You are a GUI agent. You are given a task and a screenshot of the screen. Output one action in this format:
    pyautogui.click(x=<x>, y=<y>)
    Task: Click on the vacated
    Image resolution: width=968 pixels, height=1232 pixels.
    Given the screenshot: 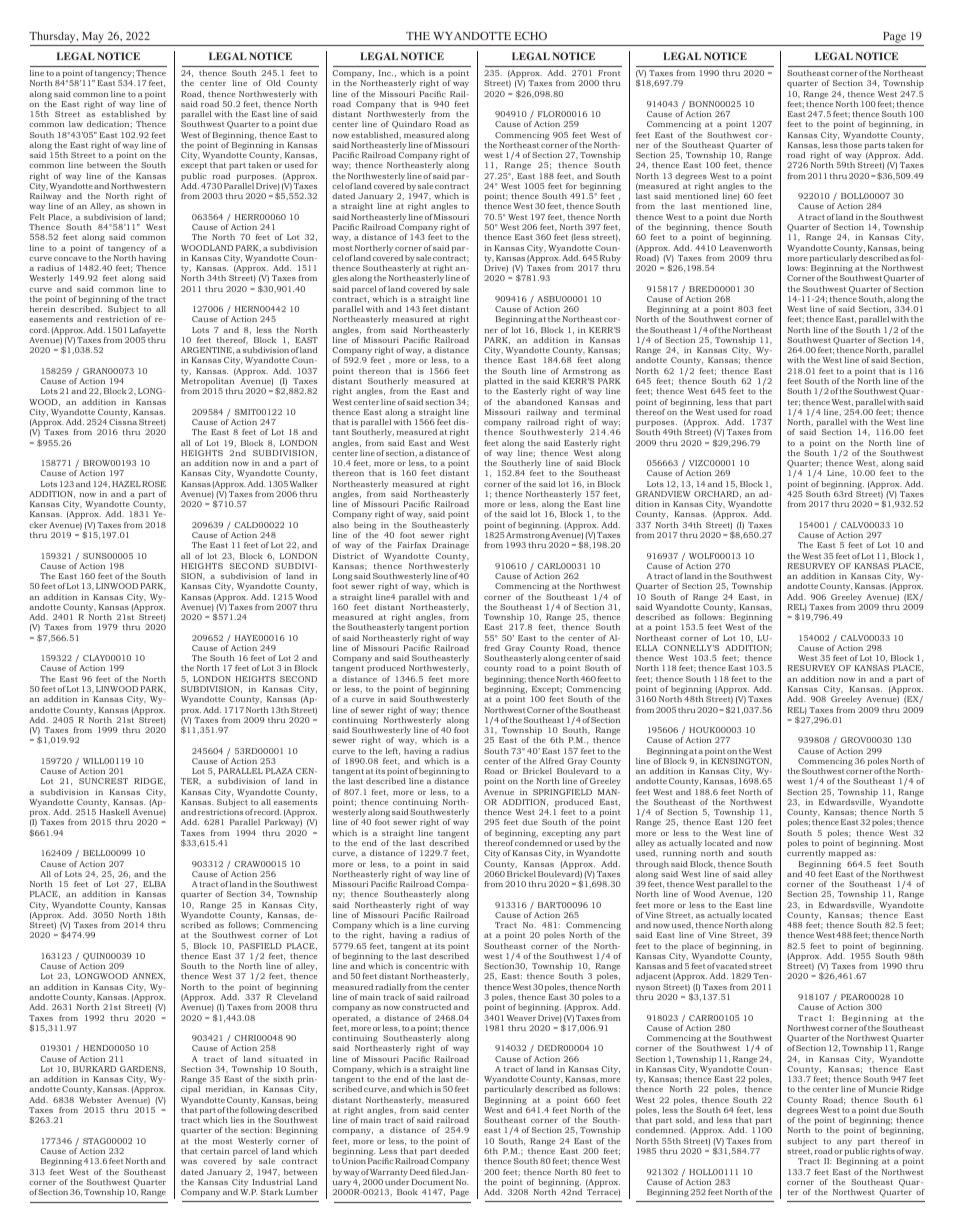 What is the action you would take?
    pyautogui.click(x=731, y=966)
